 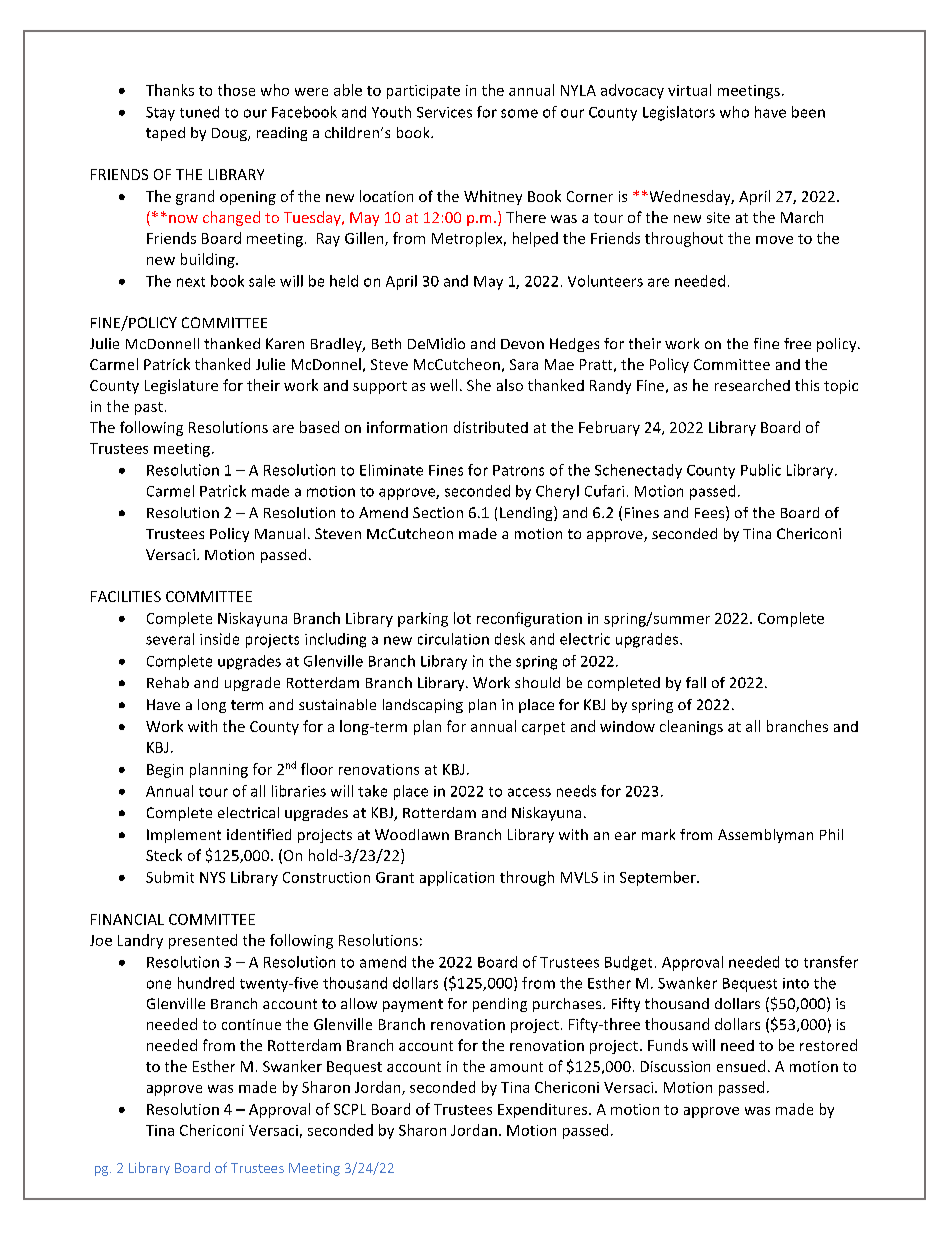 I want to click on continue, so click(x=251, y=1024).
